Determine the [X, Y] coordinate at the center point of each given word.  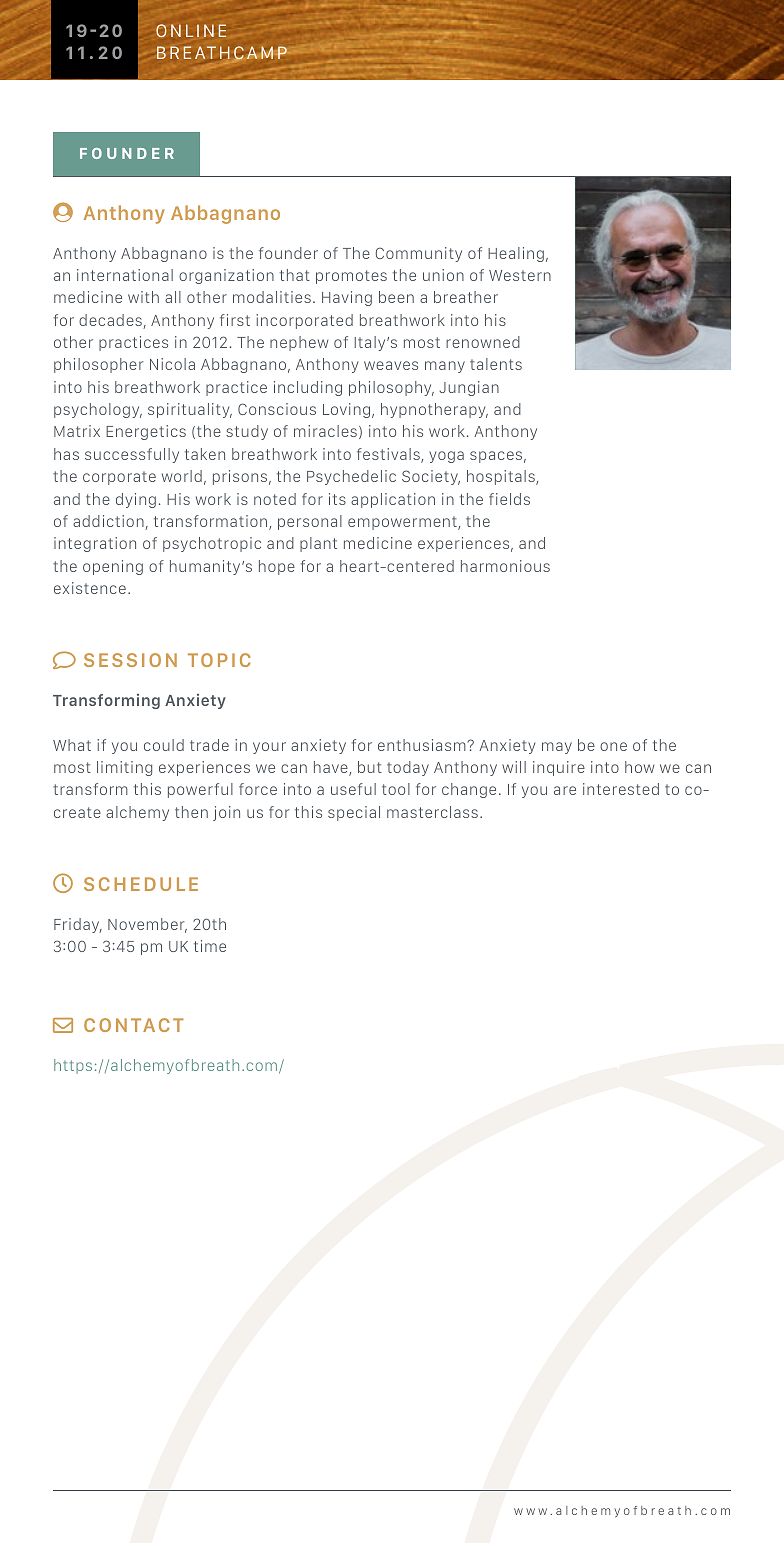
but [370, 767]
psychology [98, 410]
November [147, 925]
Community [419, 254]
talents [496, 364]
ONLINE [191, 30]
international [125, 275]
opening [113, 567]
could [164, 745]
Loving [348, 410]
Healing [516, 254]
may [557, 748]
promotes [351, 277]
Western [520, 275]
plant [318, 544]
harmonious [505, 566]
